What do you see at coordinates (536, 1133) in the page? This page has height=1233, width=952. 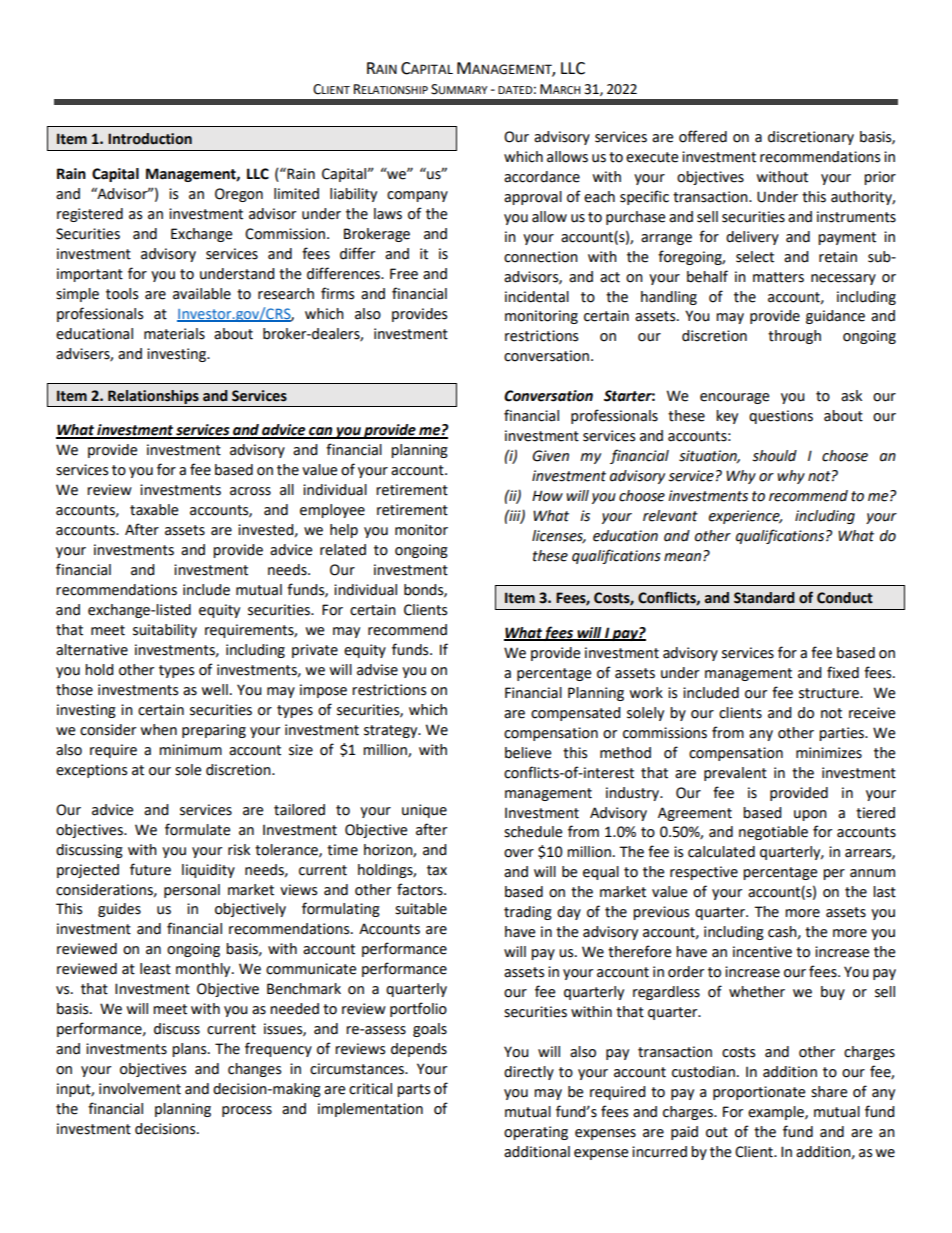 I see `operating` at bounding box center [536, 1133].
